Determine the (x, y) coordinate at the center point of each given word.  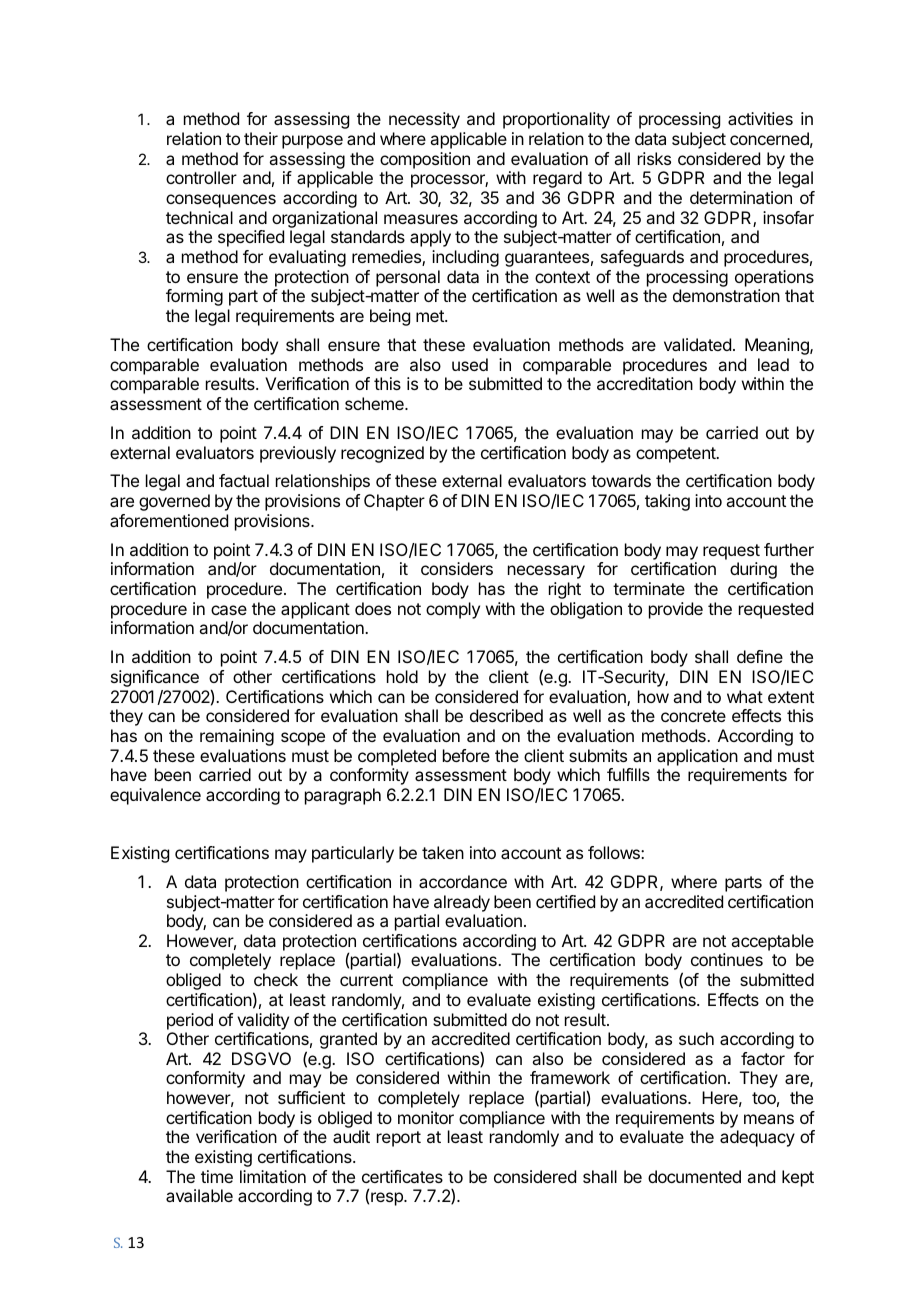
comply (453, 610)
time (217, 1176)
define (760, 656)
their (261, 138)
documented (694, 1176)
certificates (402, 1176)
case (229, 610)
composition (425, 160)
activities (760, 118)
